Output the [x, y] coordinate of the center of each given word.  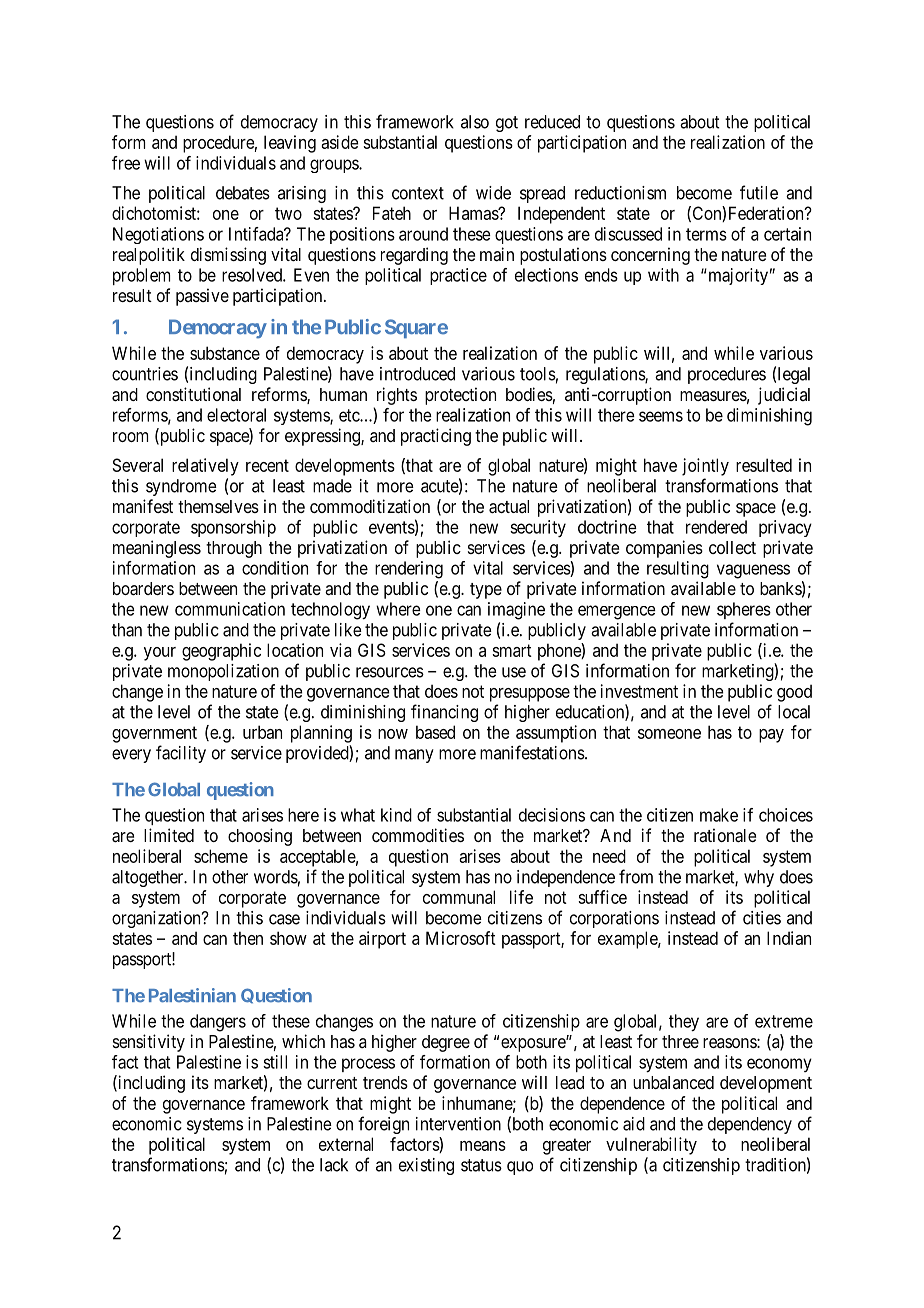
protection [460, 396]
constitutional [193, 394]
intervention [458, 1124]
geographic [221, 652]
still [275, 1062]
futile [759, 192]
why [759, 878]
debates [243, 193]
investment [639, 691]
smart [512, 650]
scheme [221, 856]
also [475, 122]
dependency [750, 1125]
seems [661, 416]
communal [459, 897]
